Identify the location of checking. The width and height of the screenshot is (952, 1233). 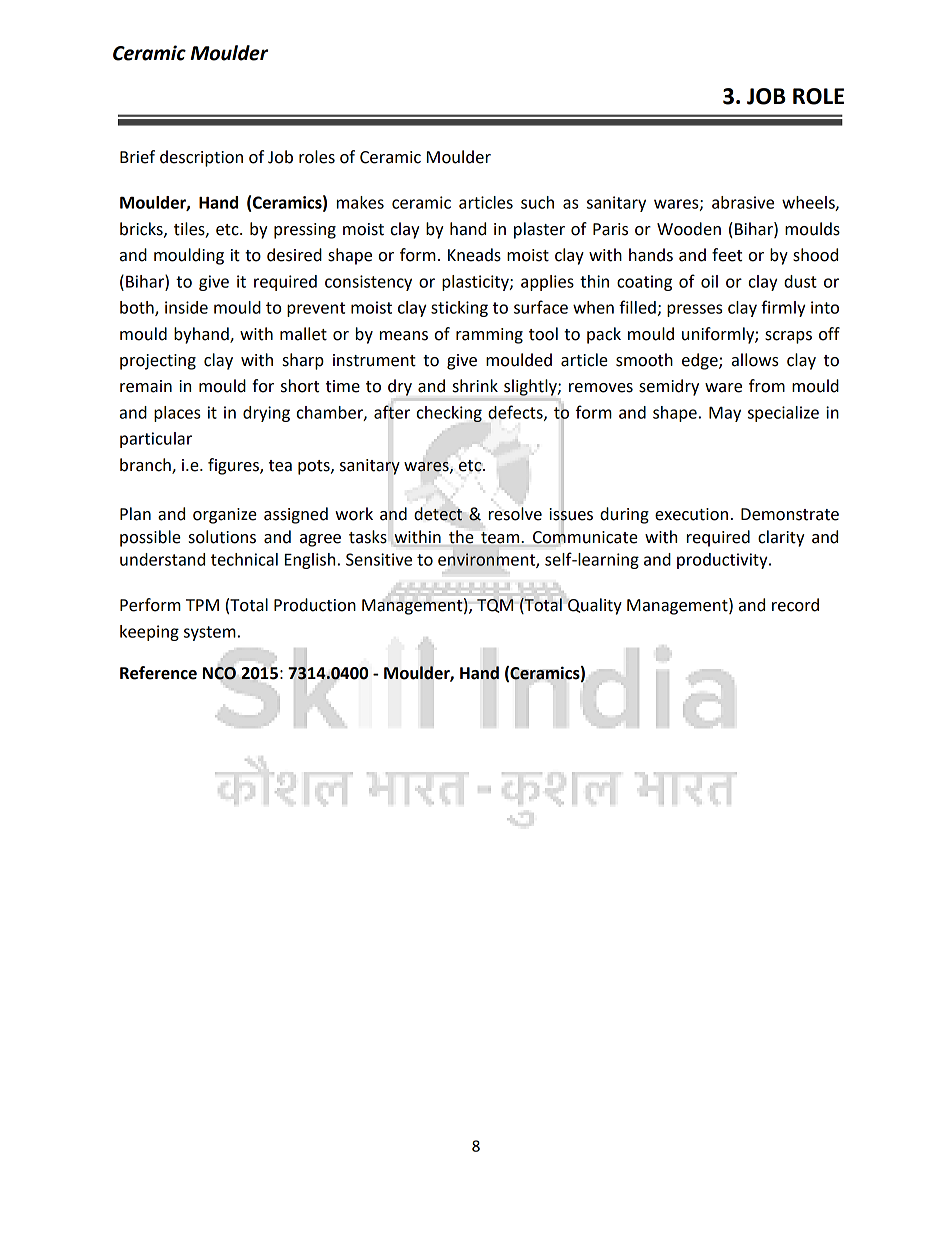
(449, 414).
